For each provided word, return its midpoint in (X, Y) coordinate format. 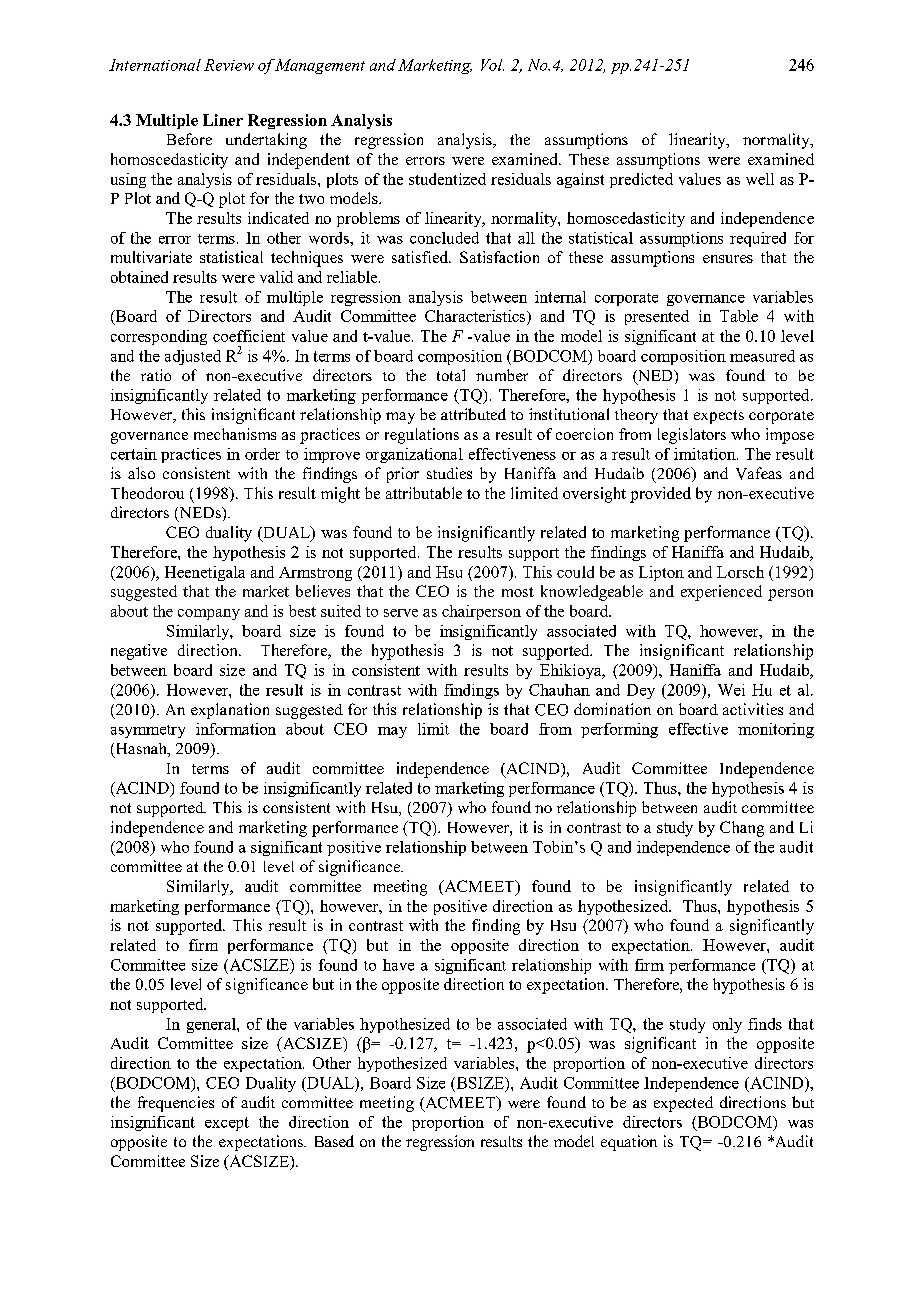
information (236, 729)
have (398, 965)
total (451, 375)
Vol (492, 65)
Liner (223, 120)
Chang (742, 829)
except (227, 1124)
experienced (721, 593)
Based (334, 1141)
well (760, 179)
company (209, 614)
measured (762, 356)
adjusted (193, 357)
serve (401, 613)
